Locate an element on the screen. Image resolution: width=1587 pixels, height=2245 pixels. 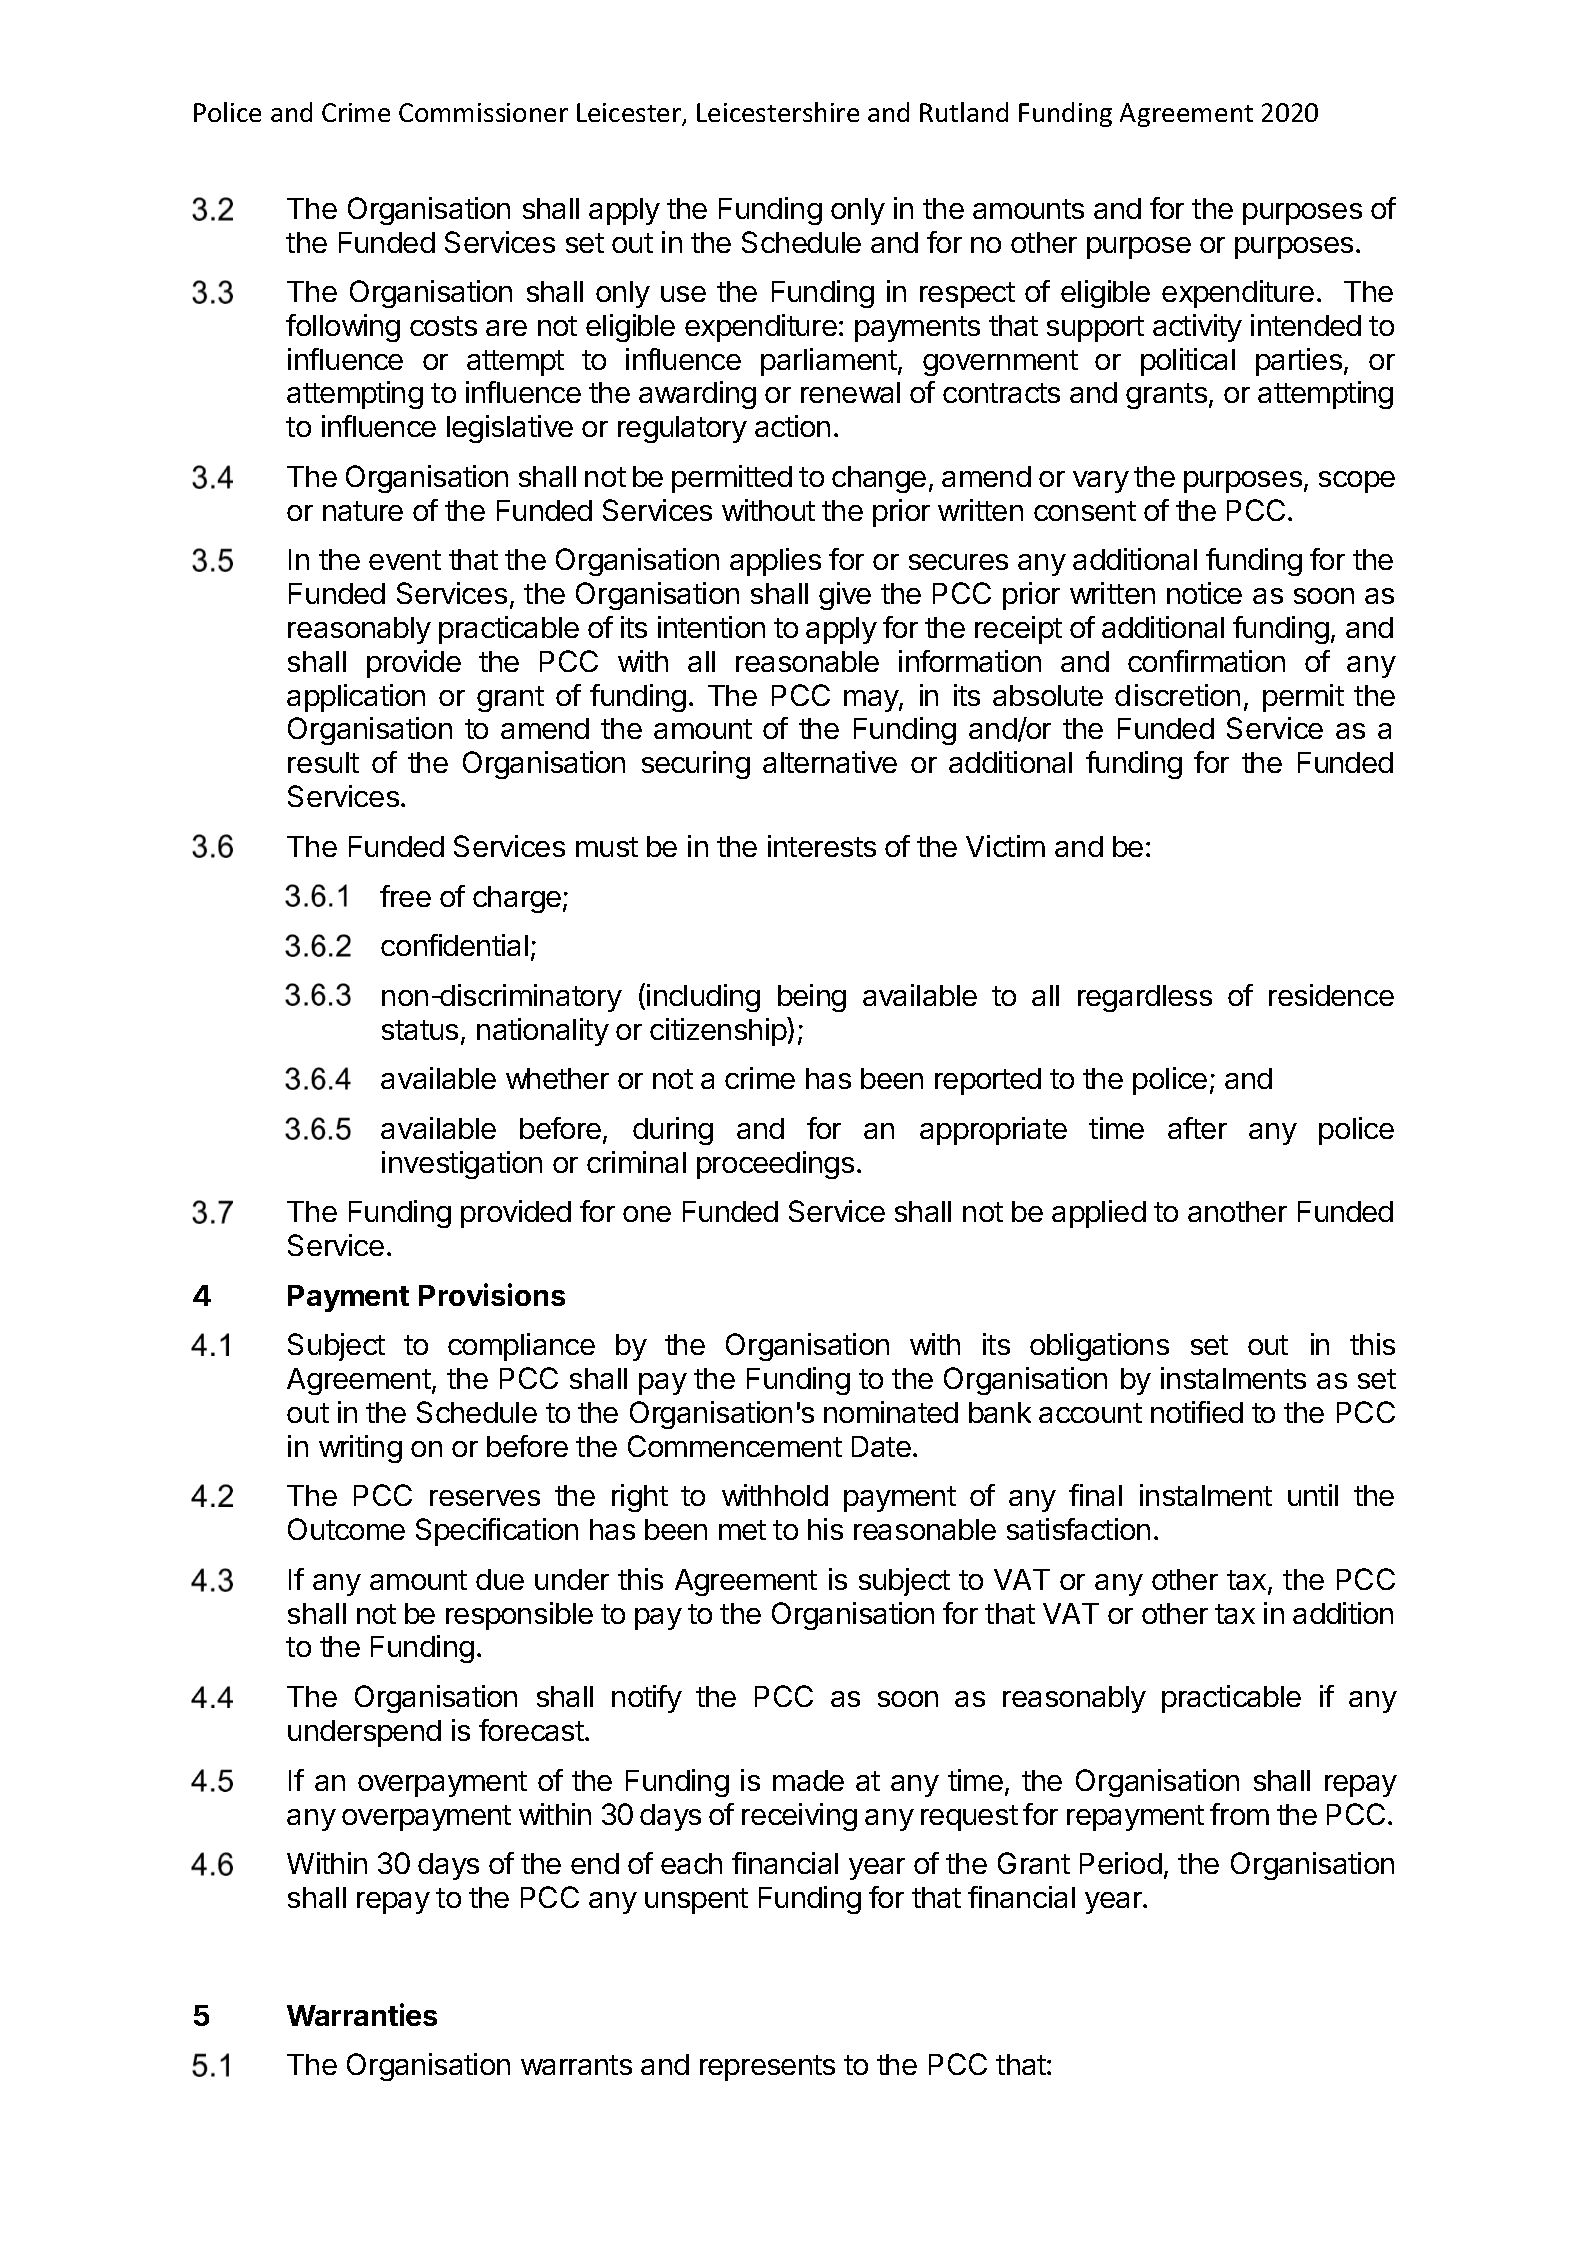
Warranties is located at coordinates (362, 2014).
